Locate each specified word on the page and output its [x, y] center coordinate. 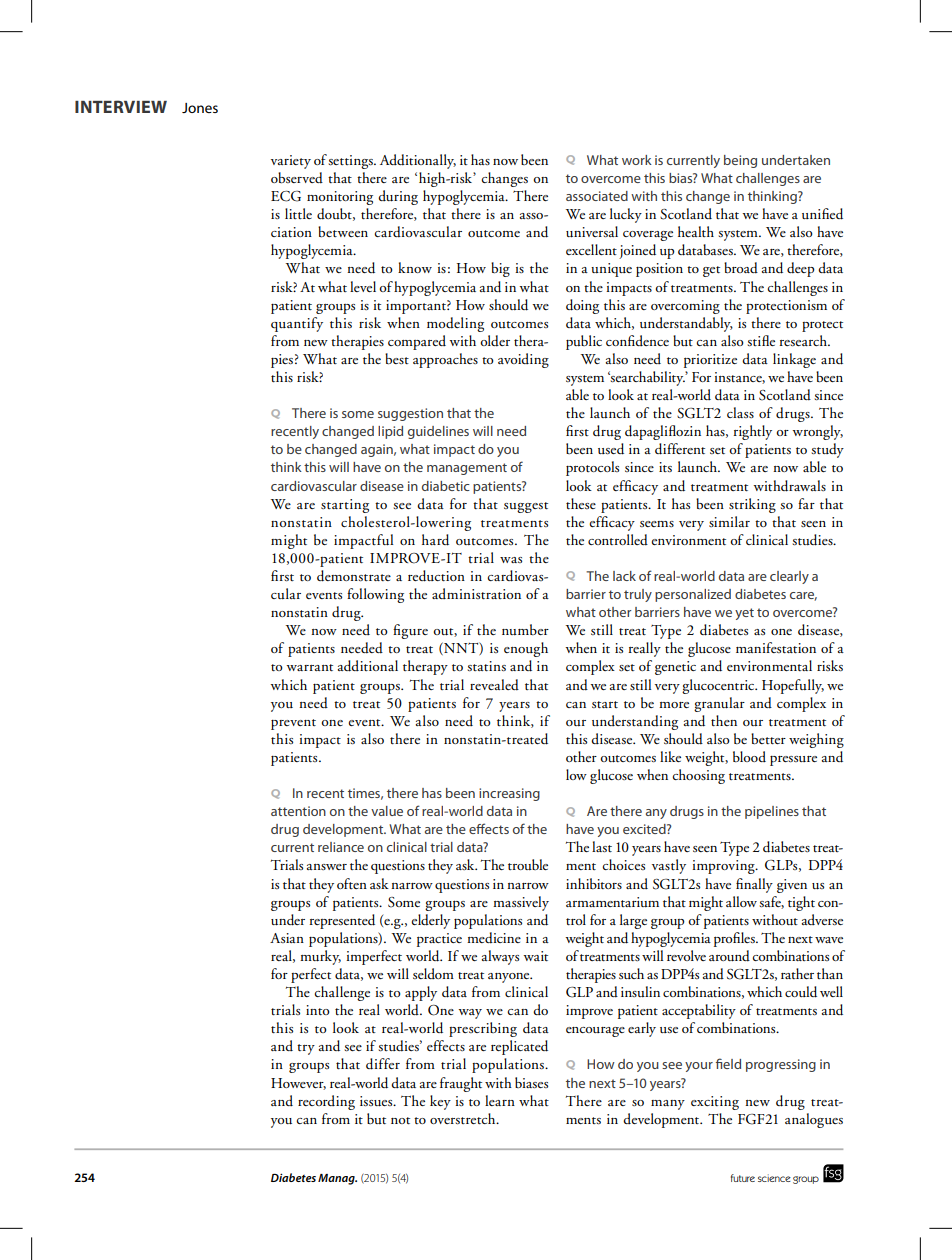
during [398, 197]
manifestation [776, 647]
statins [486, 666]
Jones [200, 108]
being [740, 161]
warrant [309, 667]
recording [326, 1102]
